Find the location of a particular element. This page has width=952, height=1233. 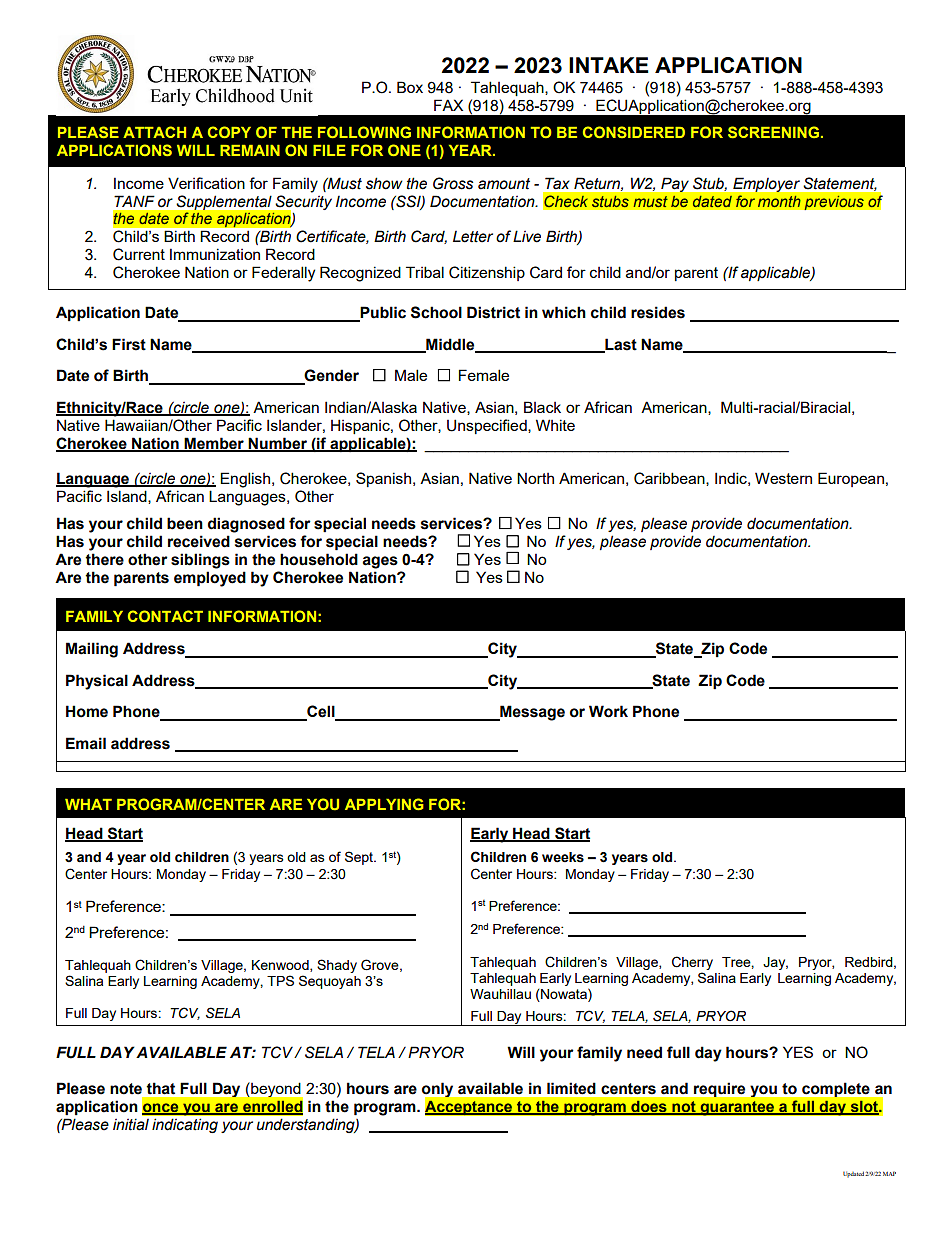

FAX is located at coordinates (448, 105).
